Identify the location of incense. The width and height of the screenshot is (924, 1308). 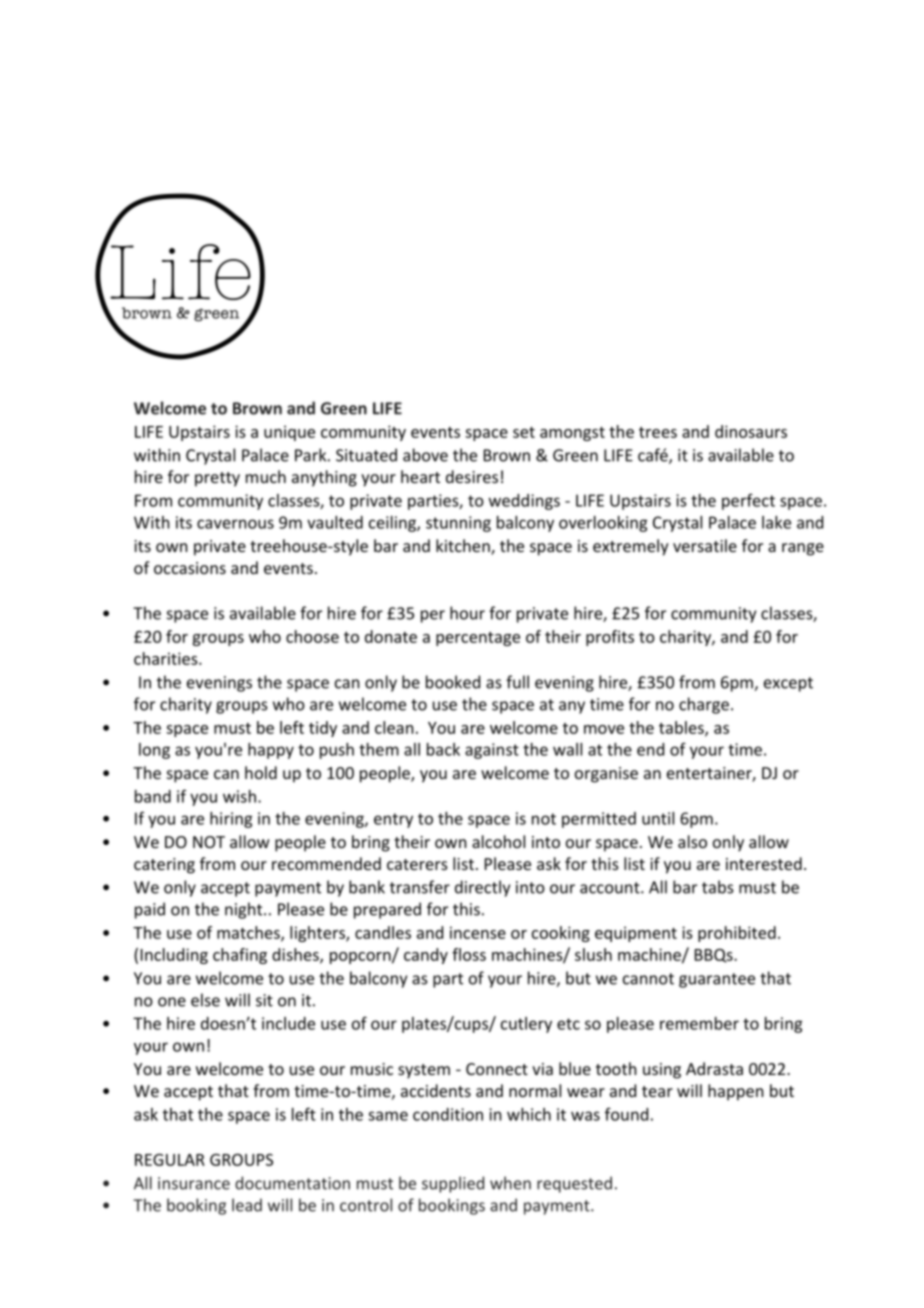
(478, 932).
